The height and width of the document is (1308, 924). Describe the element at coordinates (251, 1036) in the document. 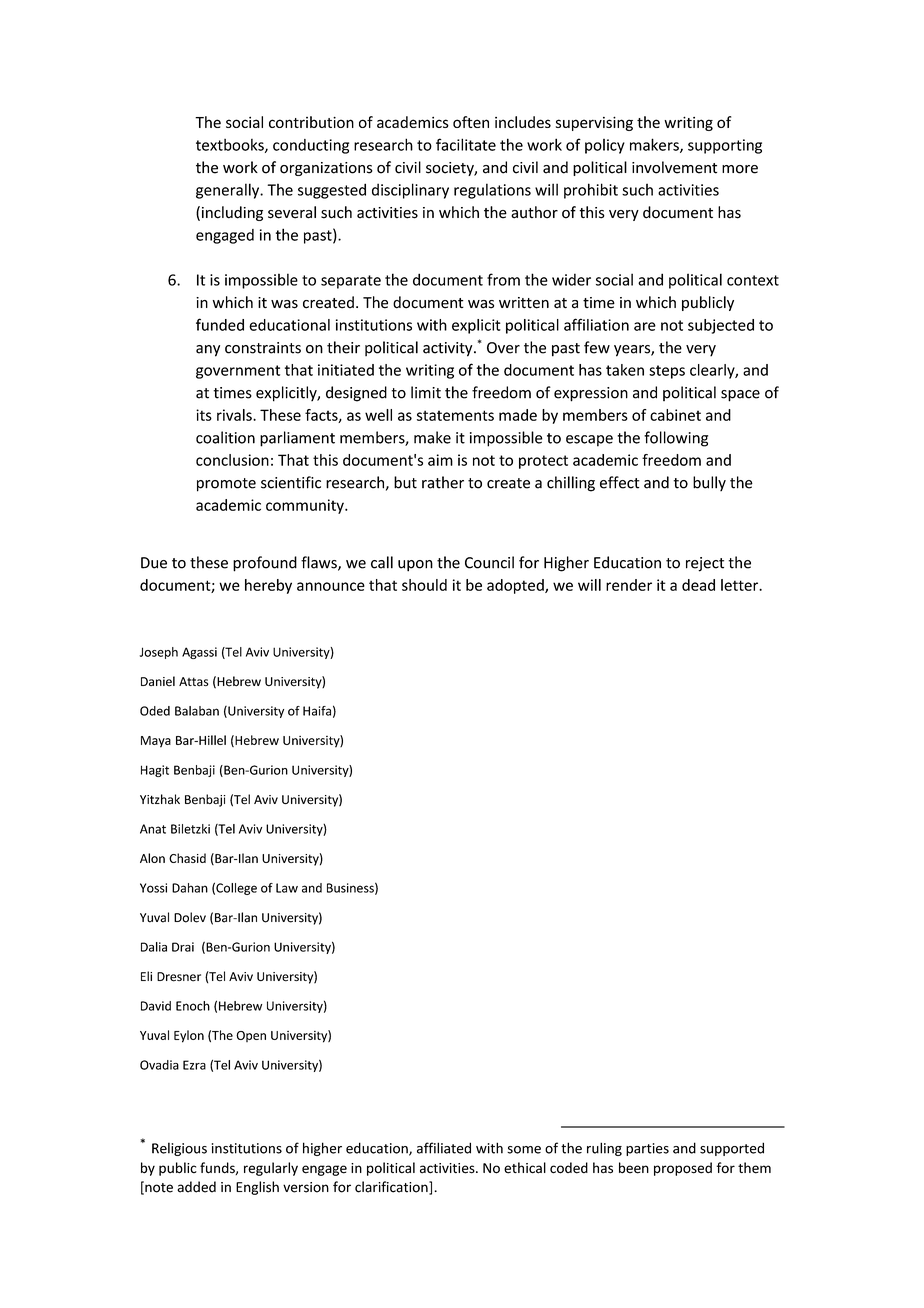

I see `Open` at that location.
